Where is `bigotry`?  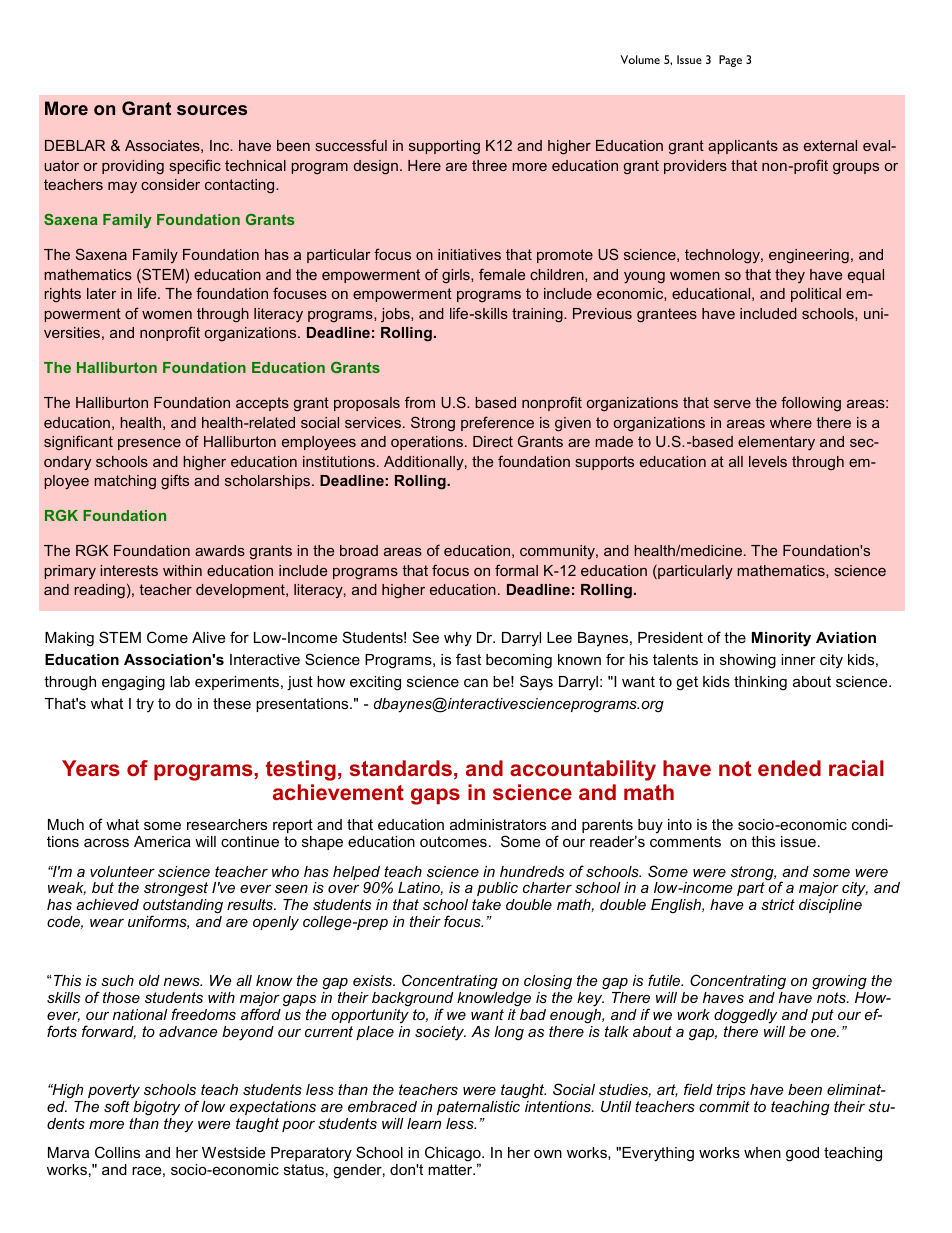 bigotry is located at coordinates (156, 1110).
